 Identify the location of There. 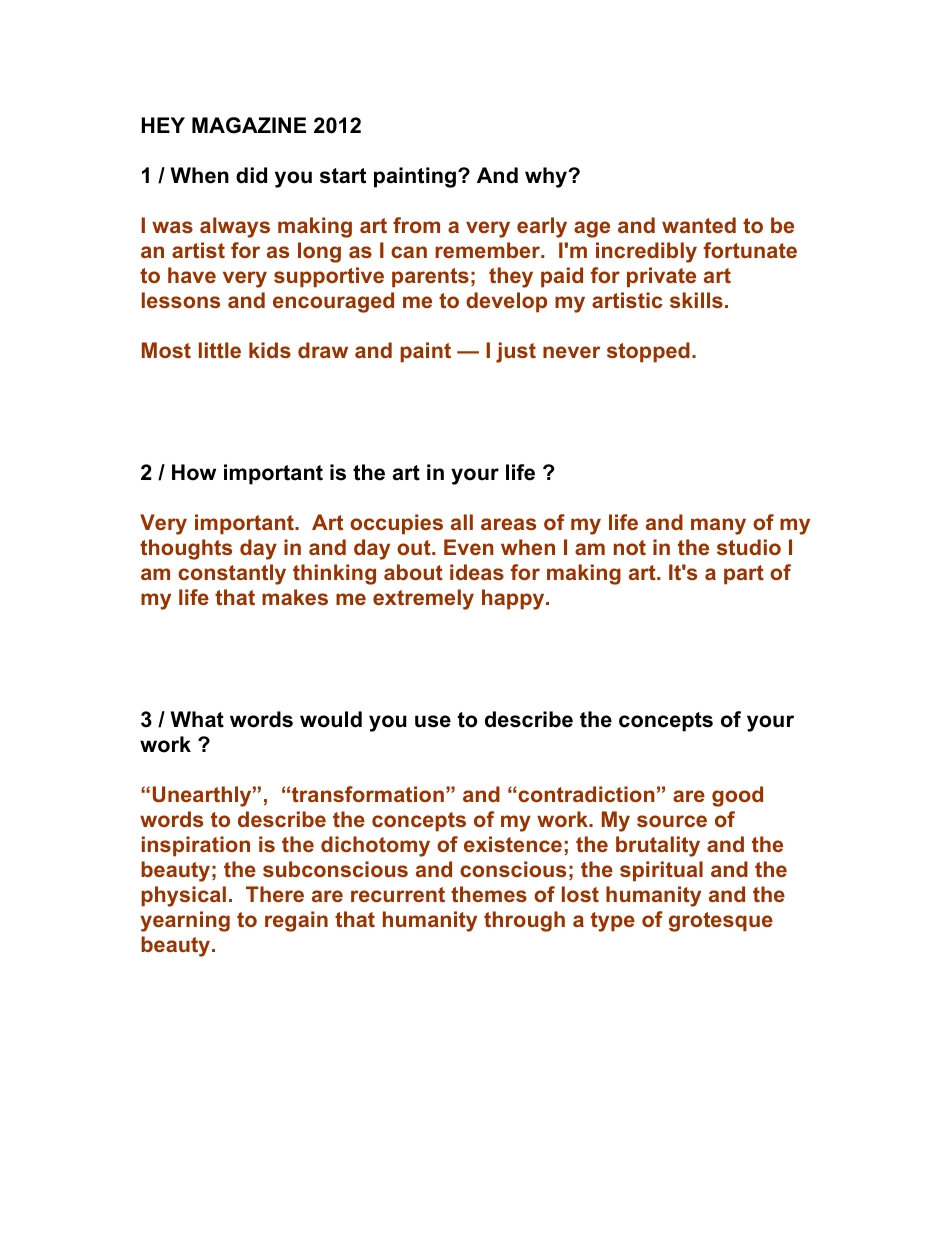
(275, 894).
